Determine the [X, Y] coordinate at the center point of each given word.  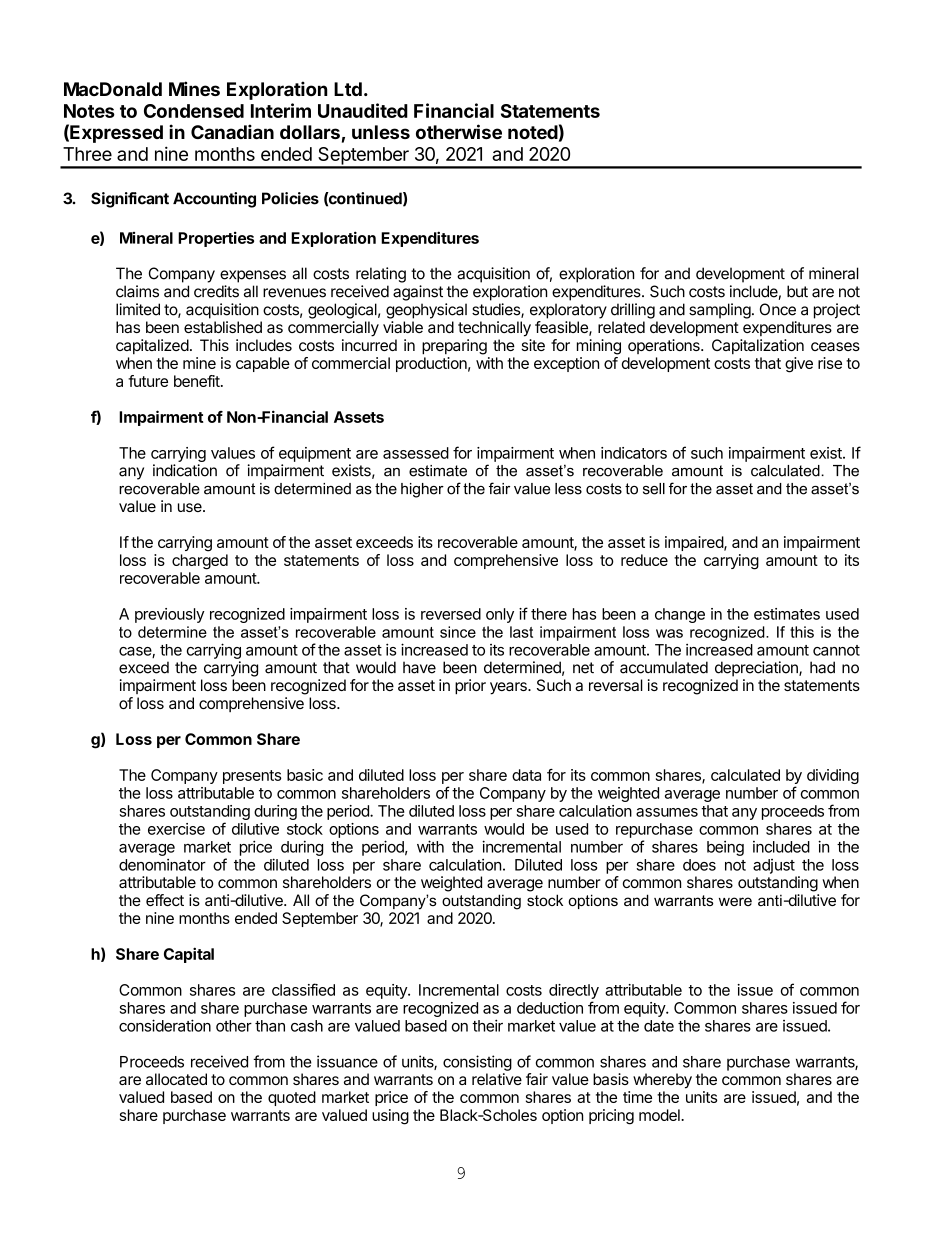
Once [778, 309]
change [680, 615]
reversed [451, 614]
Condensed [194, 111]
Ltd [348, 89]
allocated [176, 1079]
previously [170, 615]
